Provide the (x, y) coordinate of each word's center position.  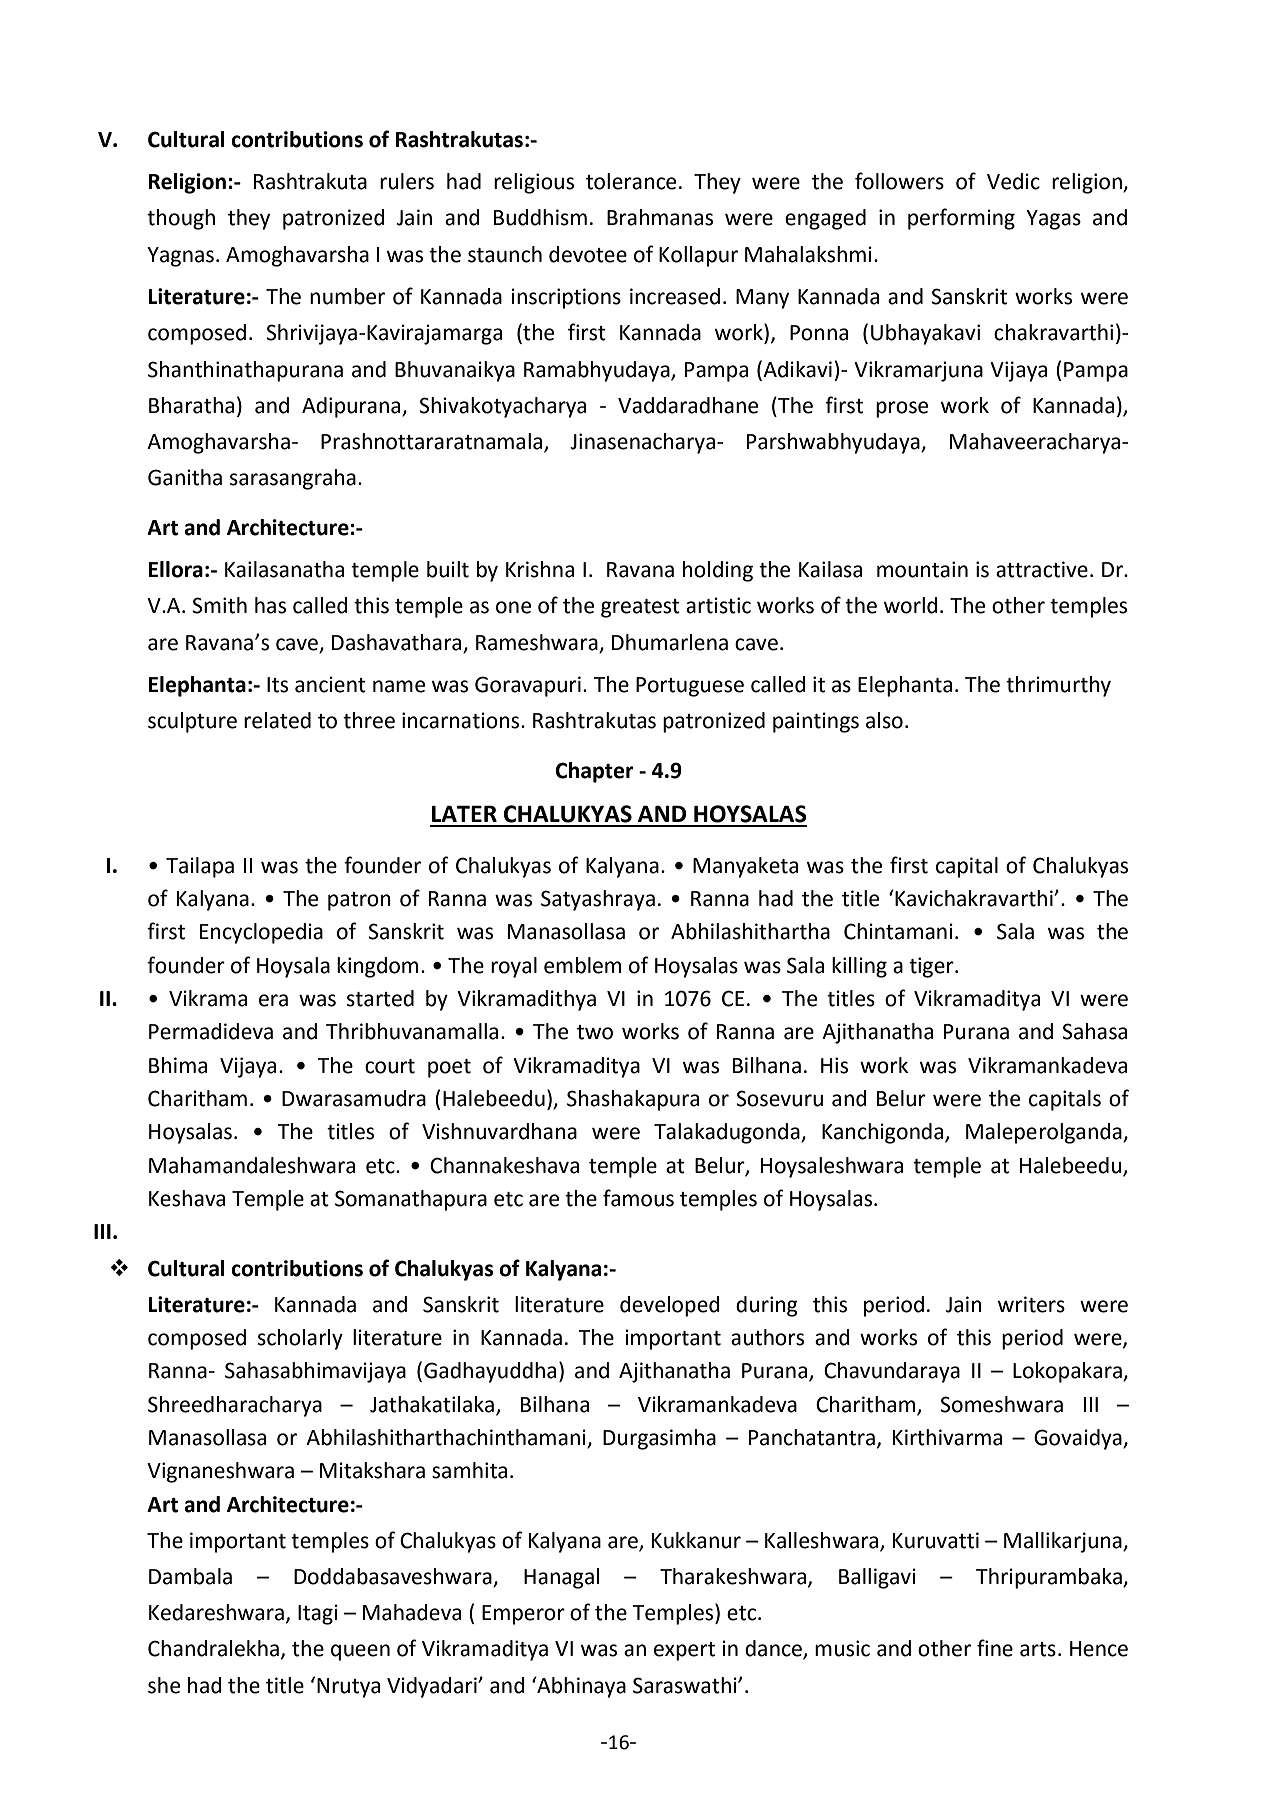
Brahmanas (660, 217)
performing (961, 219)
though (181, 219)
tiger (932, 967)
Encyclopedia (261, 933)
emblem (582, 965)
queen (360, 1652)
